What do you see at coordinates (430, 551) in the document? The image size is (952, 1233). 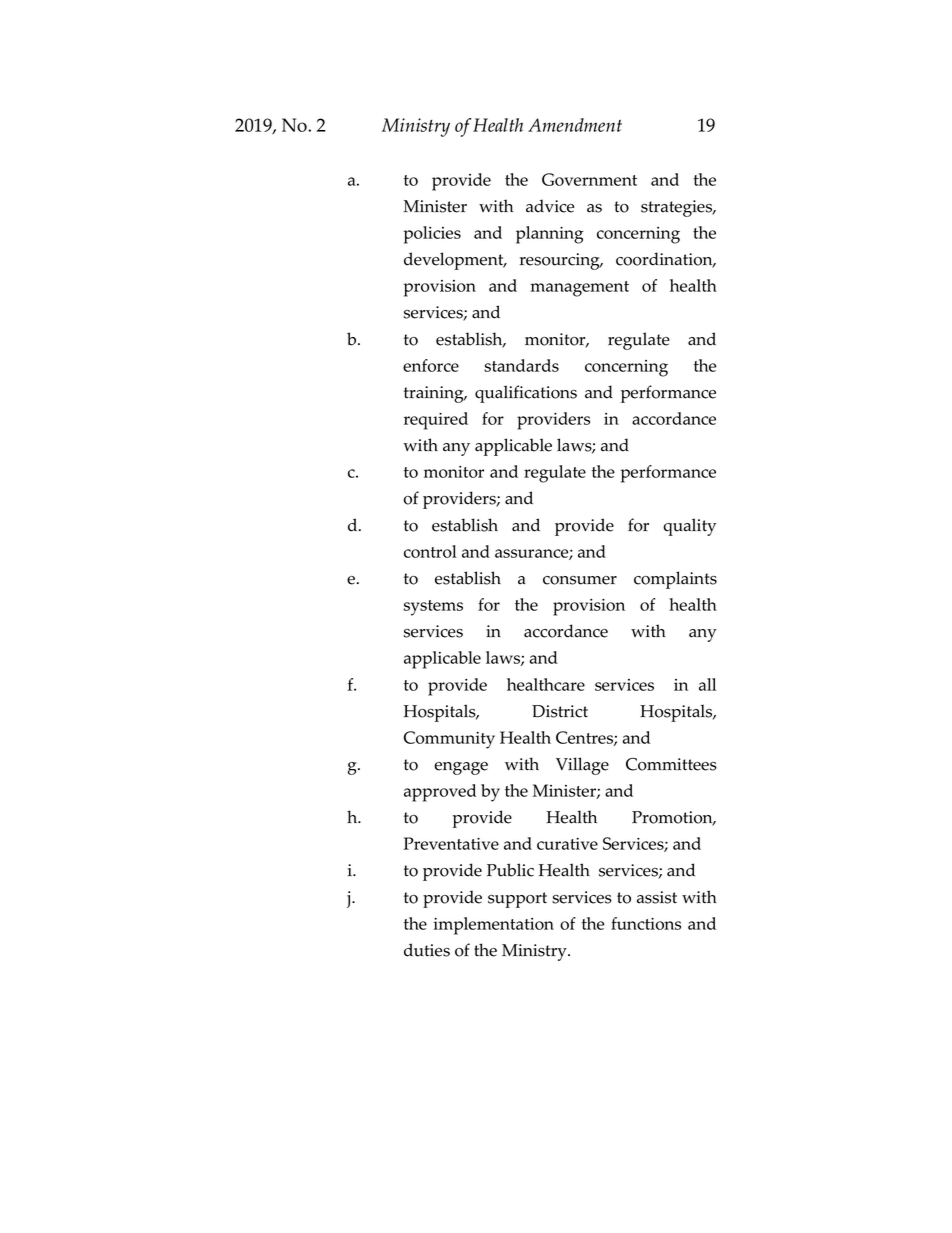 I see `control` at bounding box center [430, 551].
